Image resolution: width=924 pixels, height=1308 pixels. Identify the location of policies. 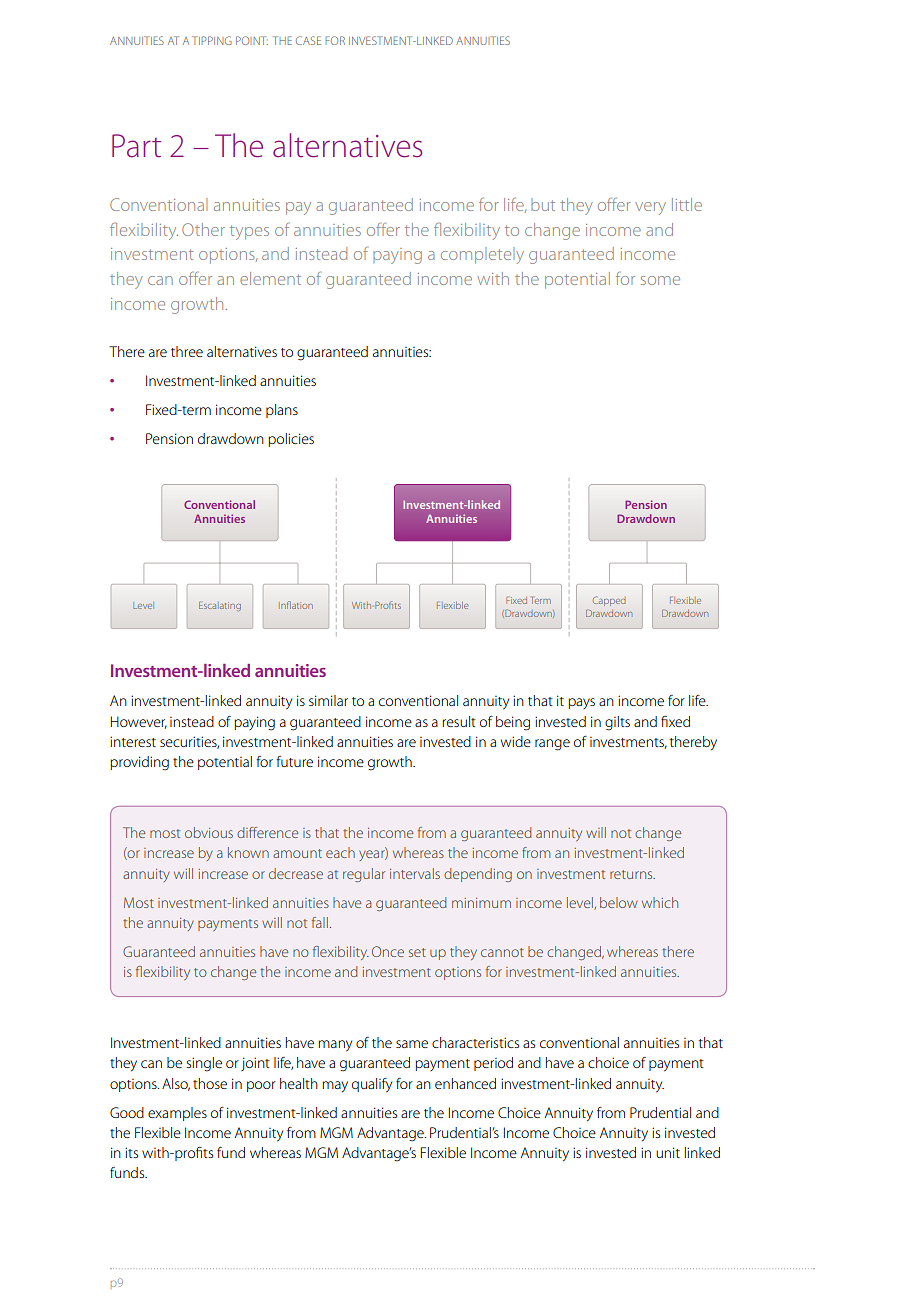
(291, 440).
